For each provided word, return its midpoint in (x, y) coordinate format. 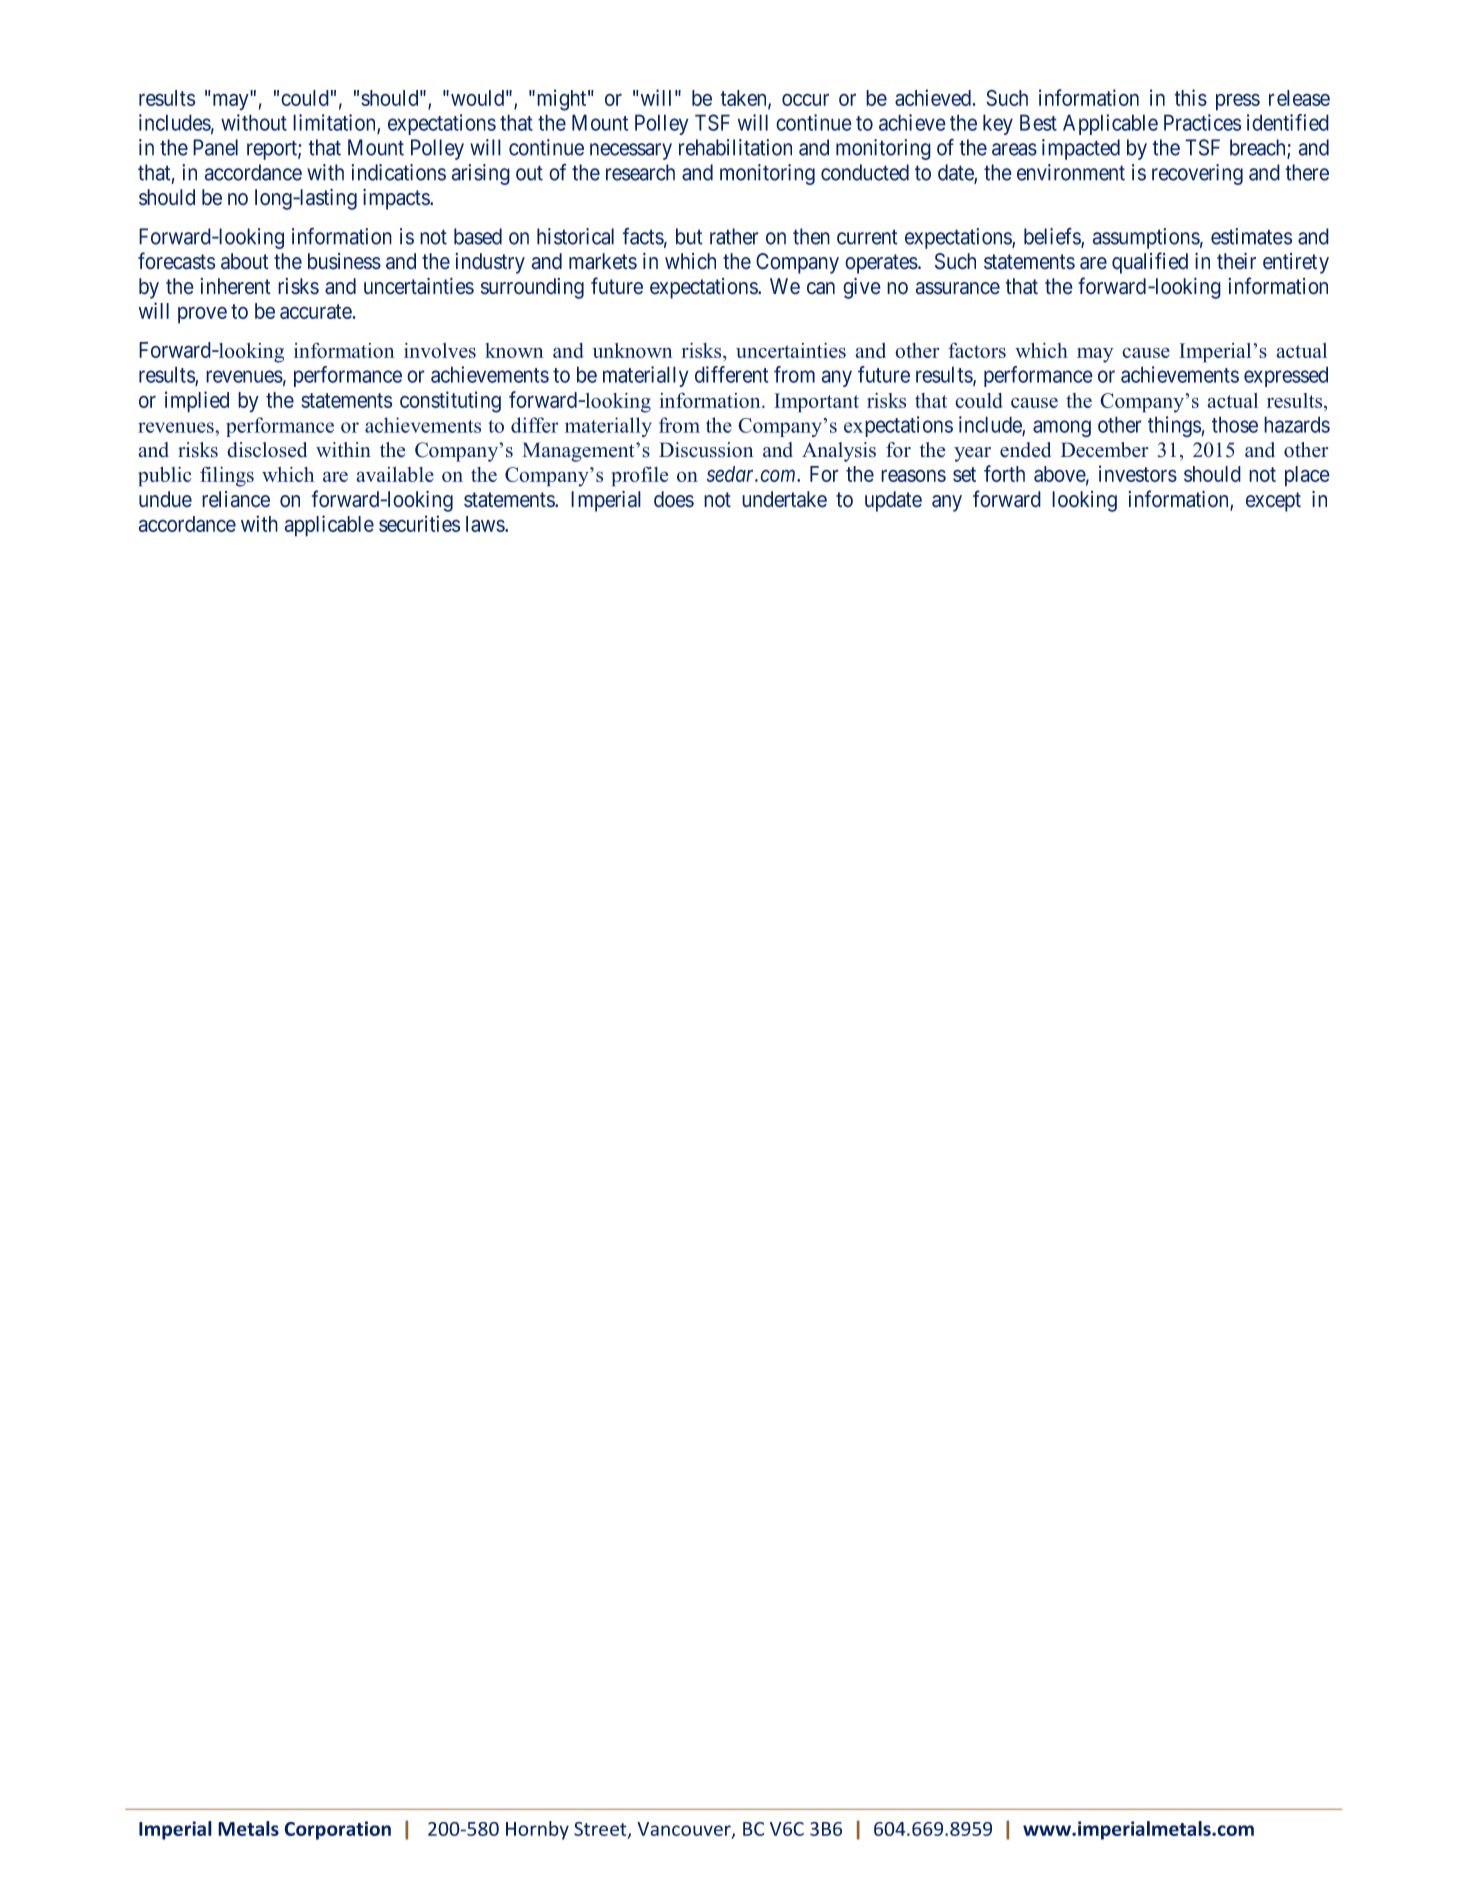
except (1273, 502)
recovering (1197, 174)
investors (1138, 473)
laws (486, 524)
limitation (335, 123)
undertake (784, 499)
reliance (236, 499)
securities (420, 523)
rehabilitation (735, 147)
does (674, 499)
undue (165, 499)
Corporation (337, 1830)
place (1307, 476)
